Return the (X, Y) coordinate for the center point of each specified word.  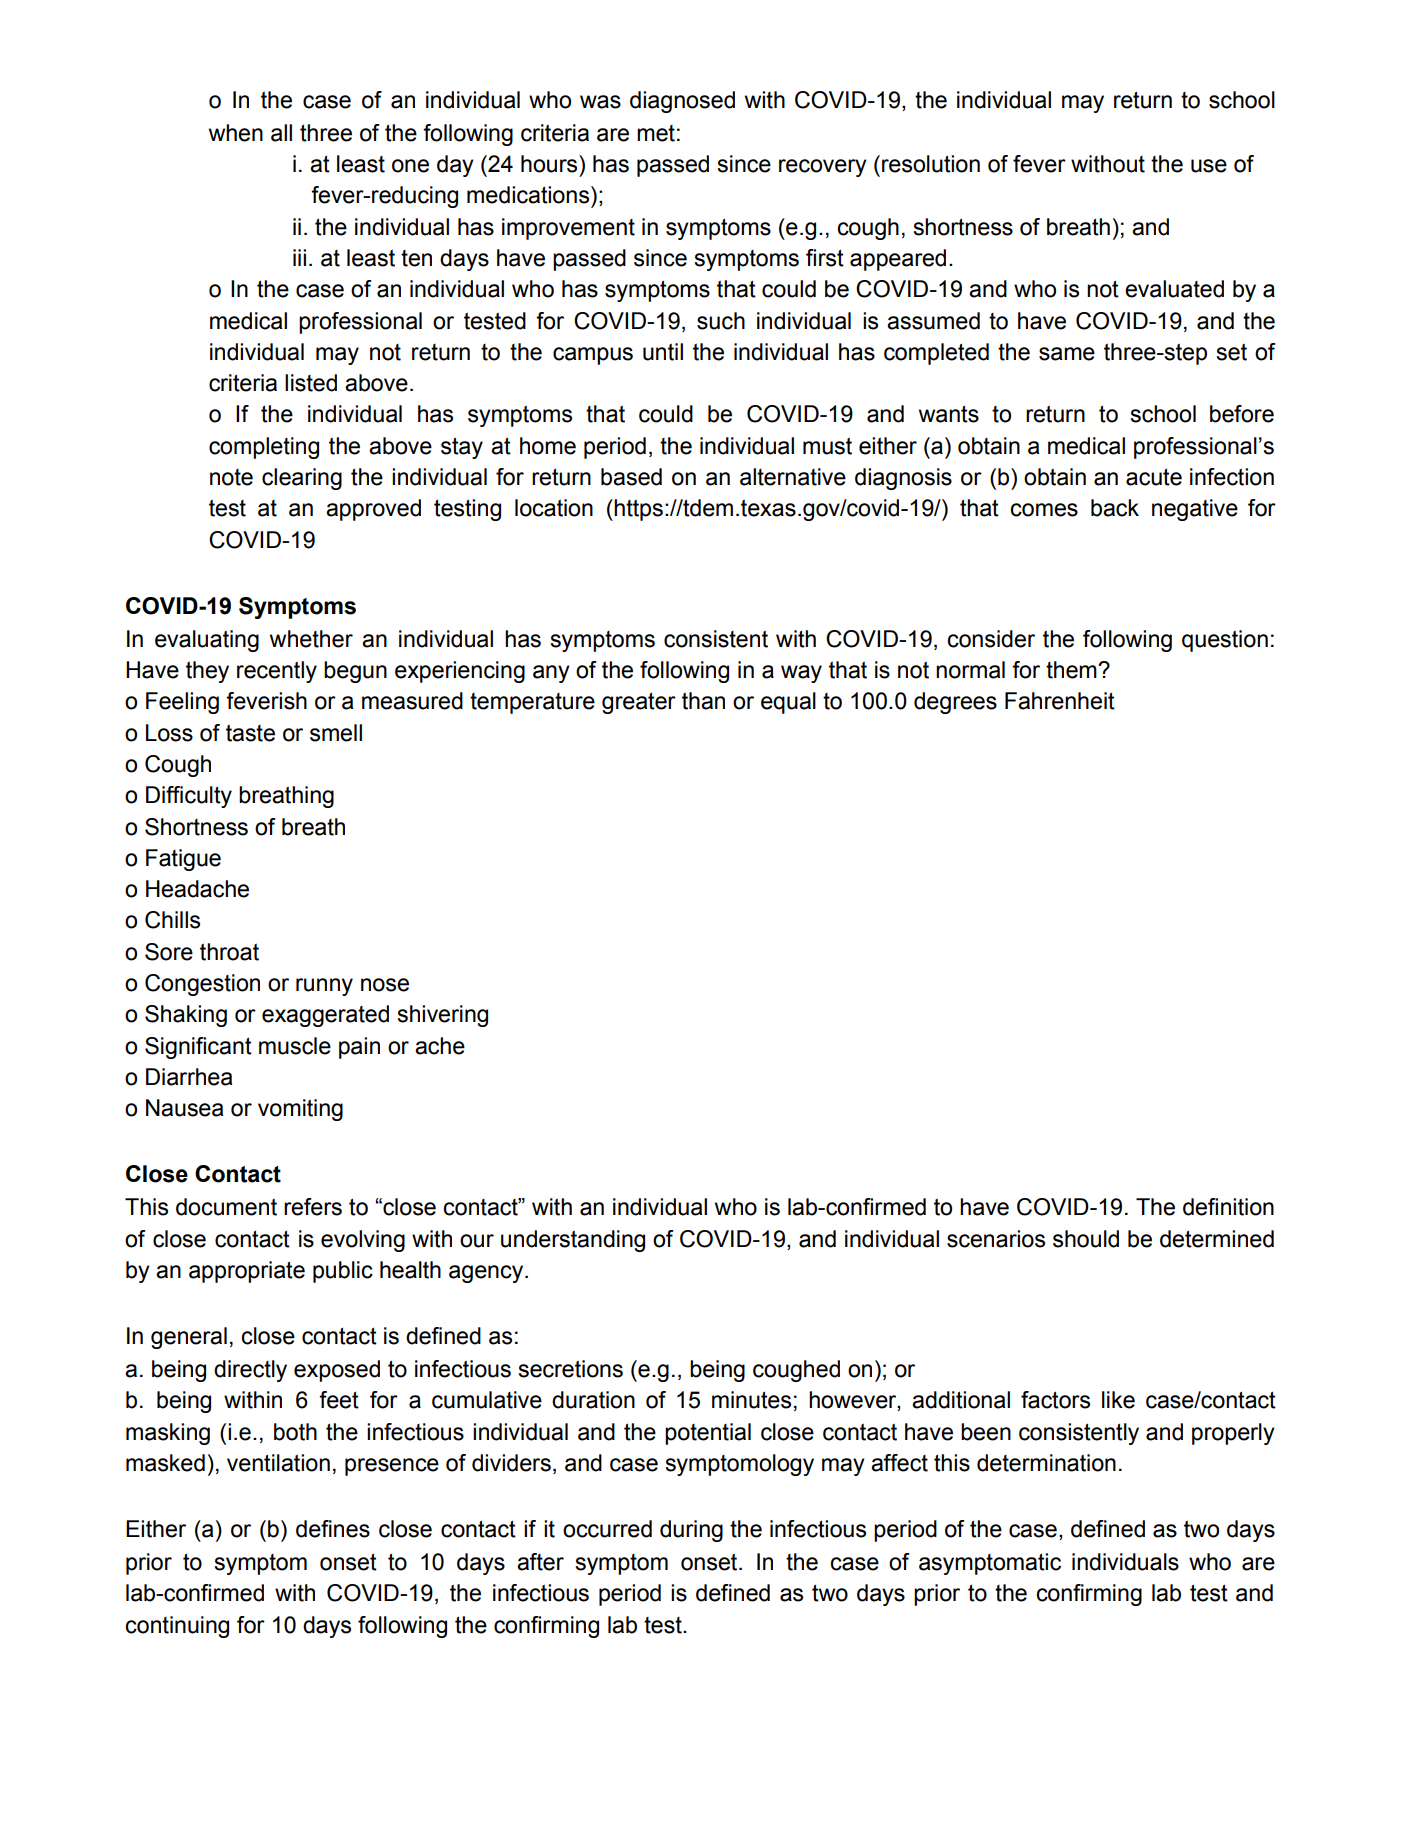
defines (333, 1529)
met (656, 133)
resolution (931, 164)
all (281, 133)
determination (1046, 1463)
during (691, 1531)
